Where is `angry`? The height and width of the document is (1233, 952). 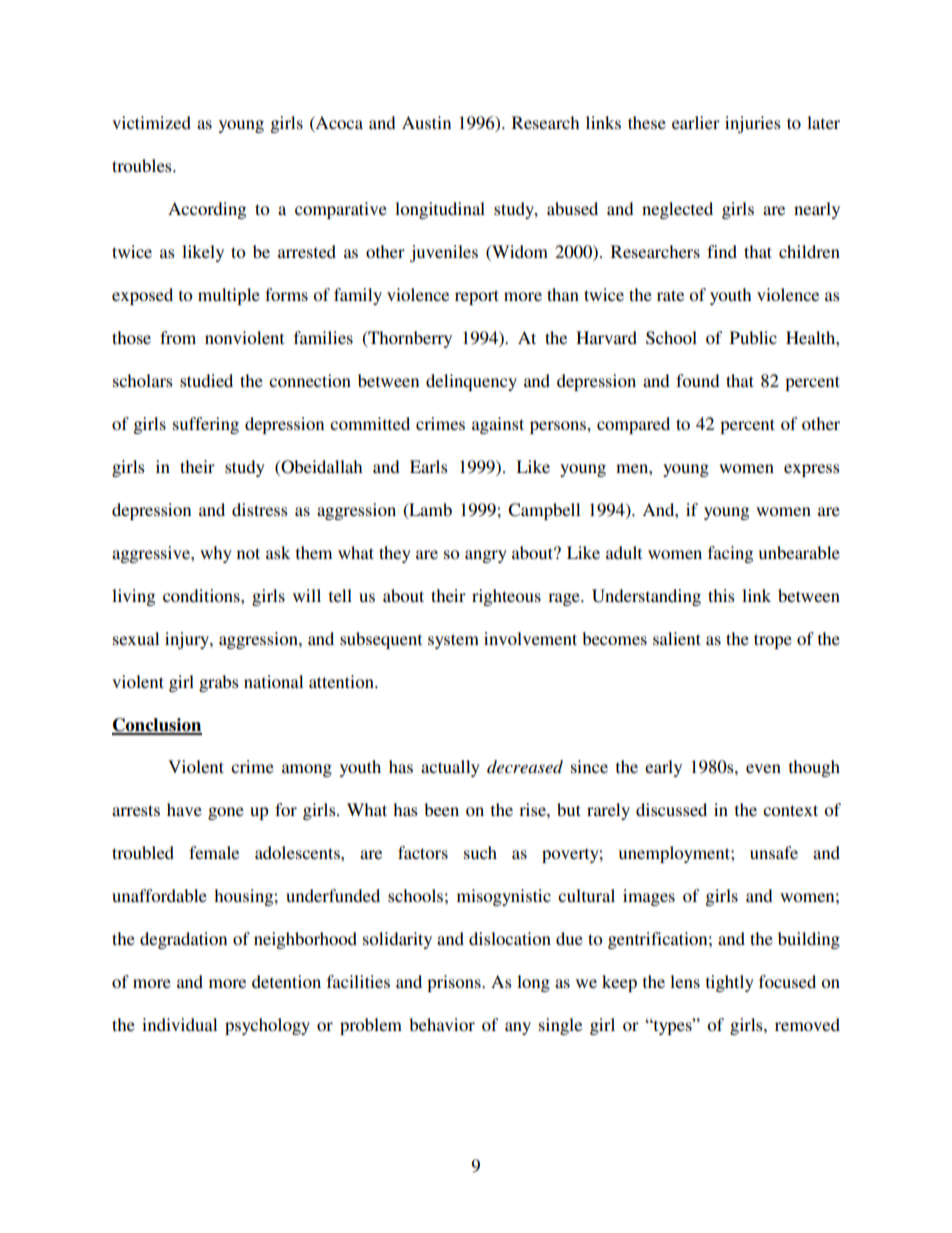
angry is located at coordinates (486, 556).
